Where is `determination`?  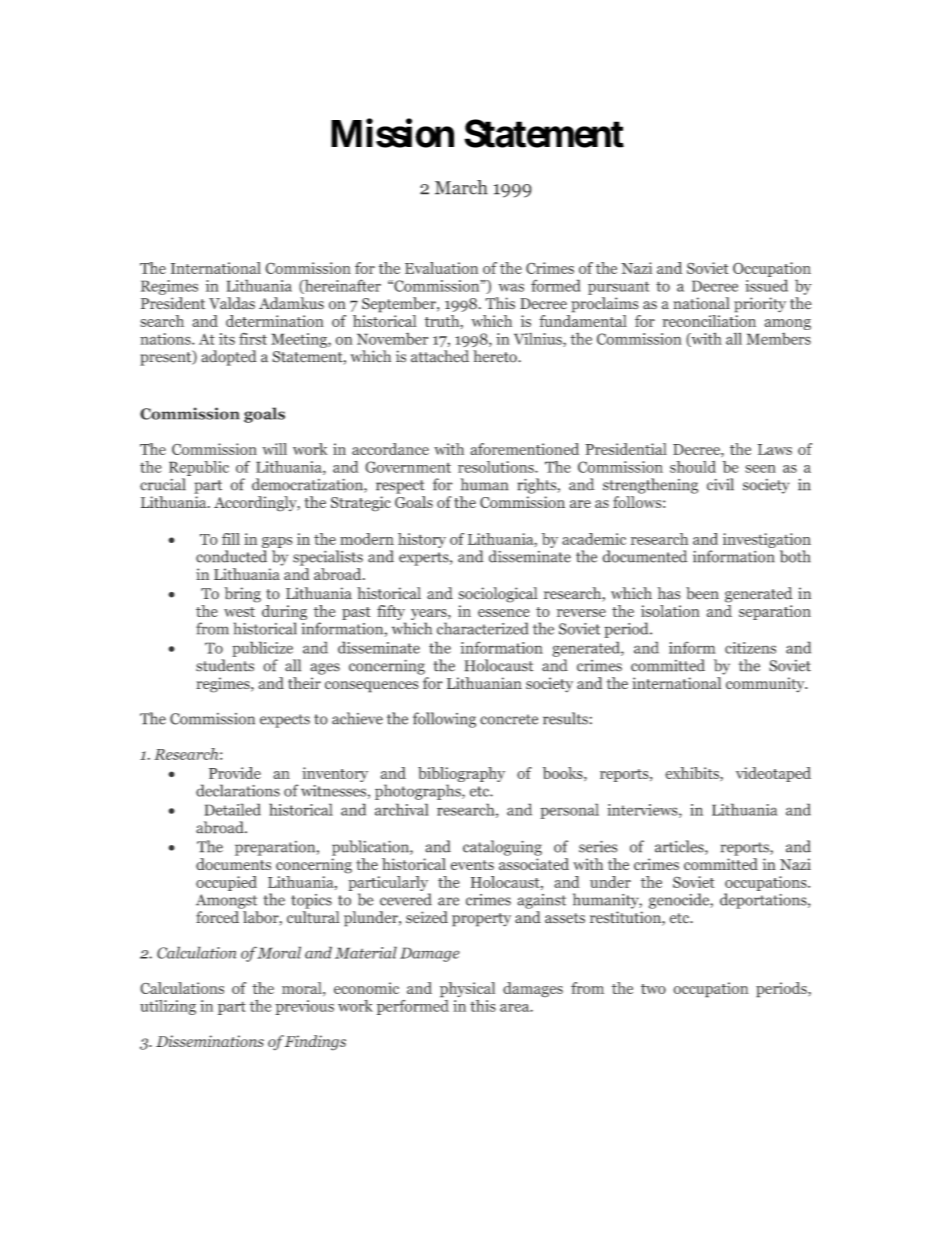
determination is located at coordinates (275, 321).
